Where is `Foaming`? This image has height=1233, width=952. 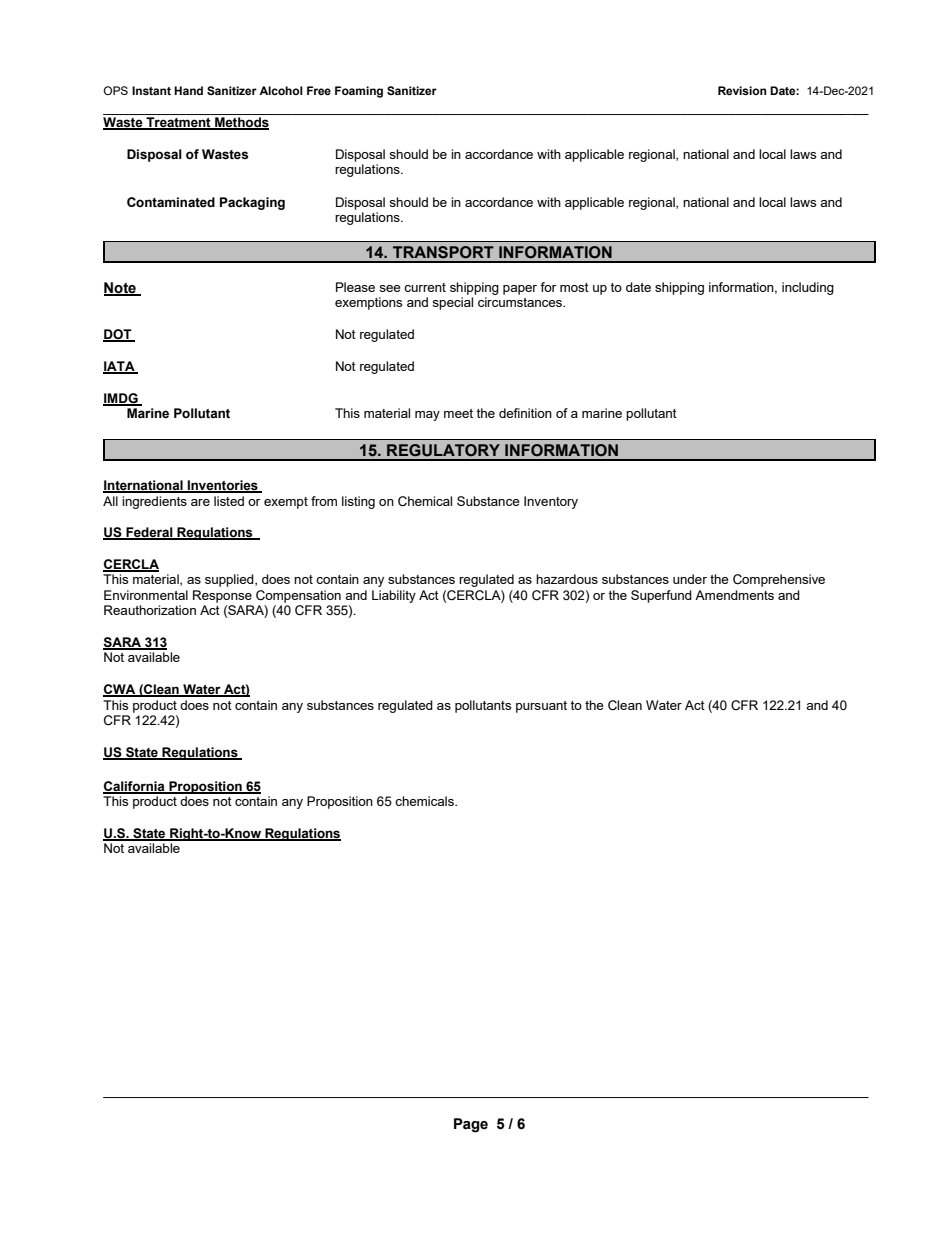
Foaming is located at coordinates (359, 92).
